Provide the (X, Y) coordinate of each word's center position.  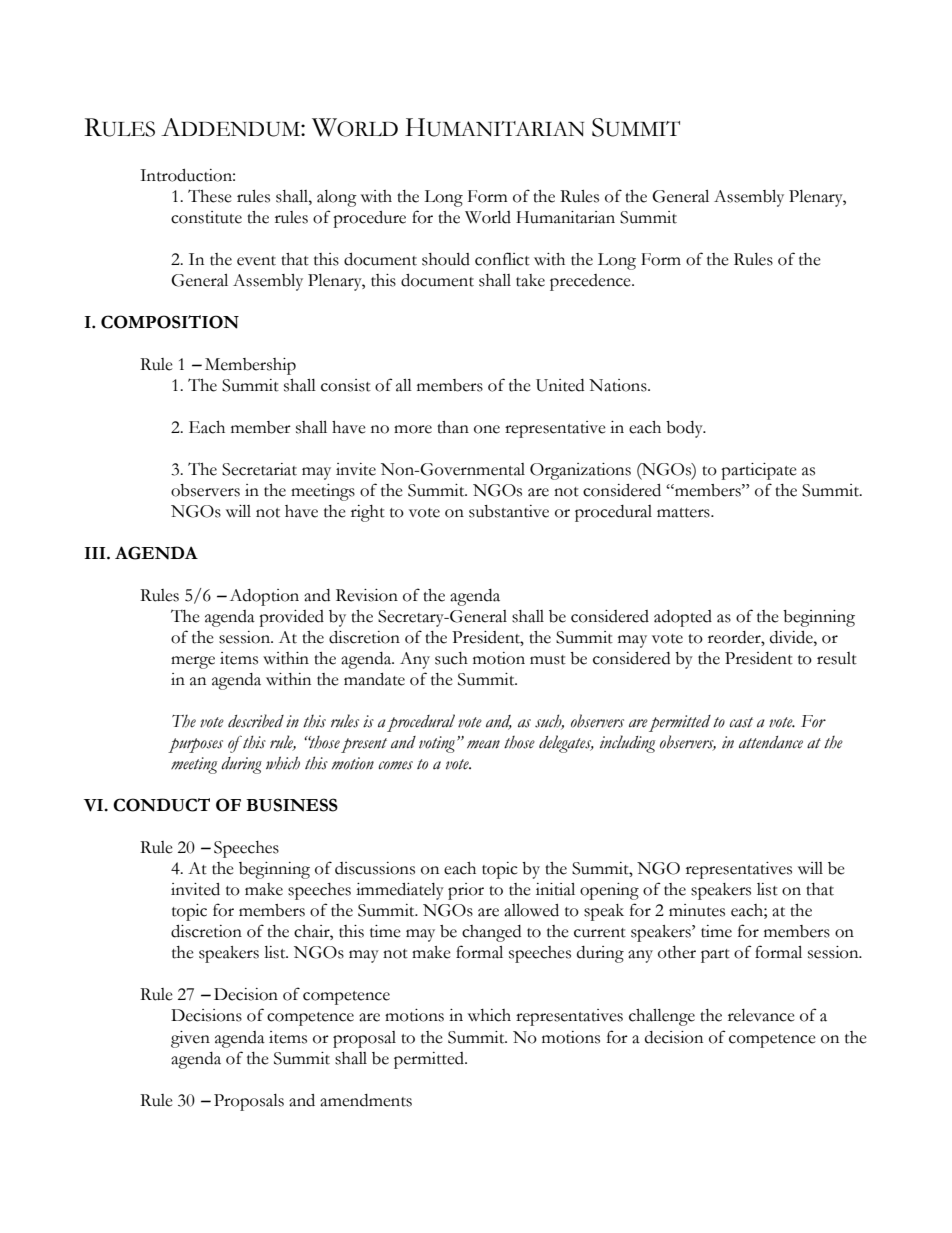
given (190, 1039)
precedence (591, 282)
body (685, 429)
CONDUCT (161, 805)
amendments (366, 1100)
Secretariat (259, 469)
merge (193, 662)
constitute (206, 217)
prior (466, 891)
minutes (697, 910)
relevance (761, 1015)
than (453, 427)
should (446, 259)
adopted (683, 618)
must (548, 660)
